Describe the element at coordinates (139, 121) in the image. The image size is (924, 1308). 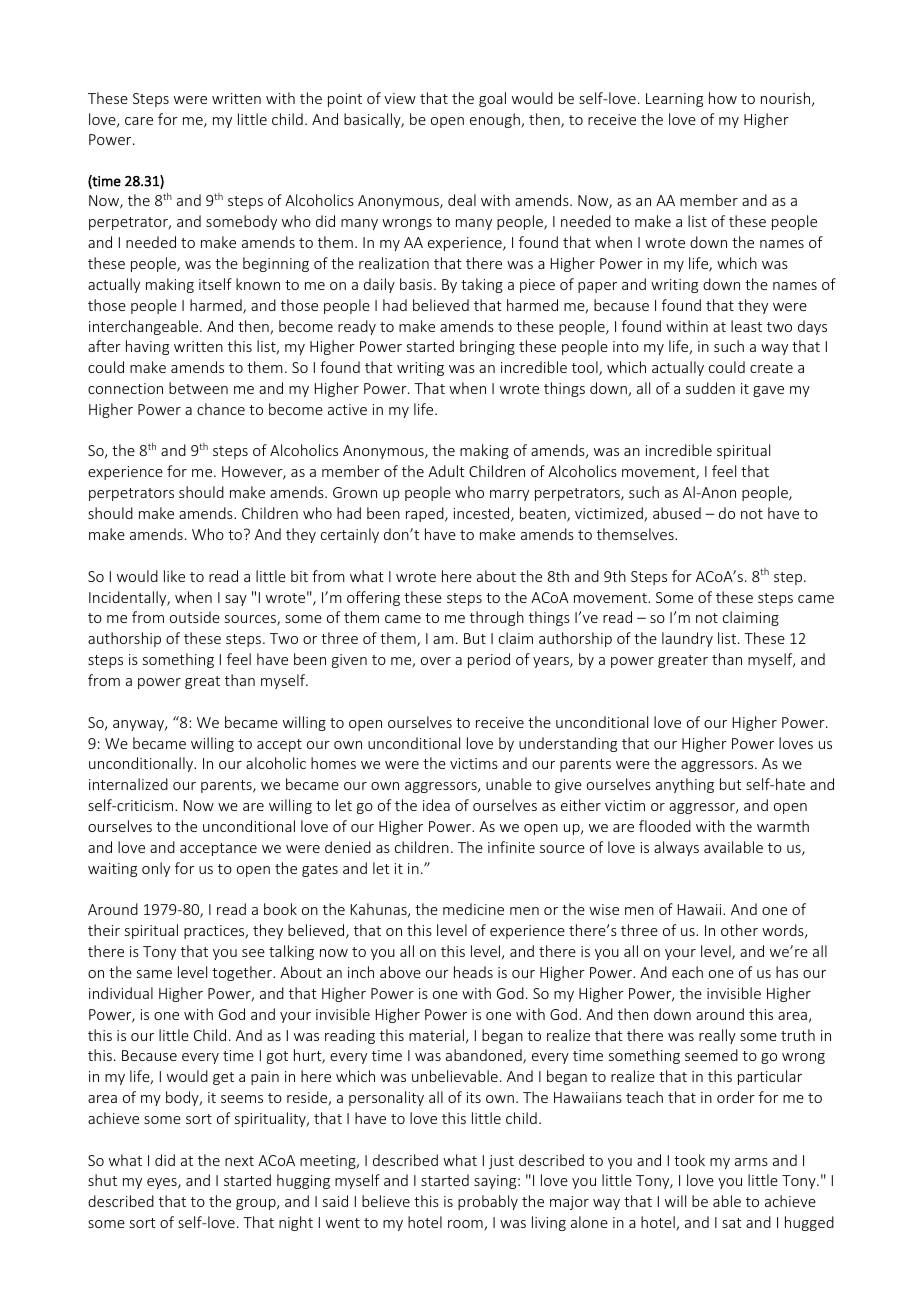
I see `care` at that location.
